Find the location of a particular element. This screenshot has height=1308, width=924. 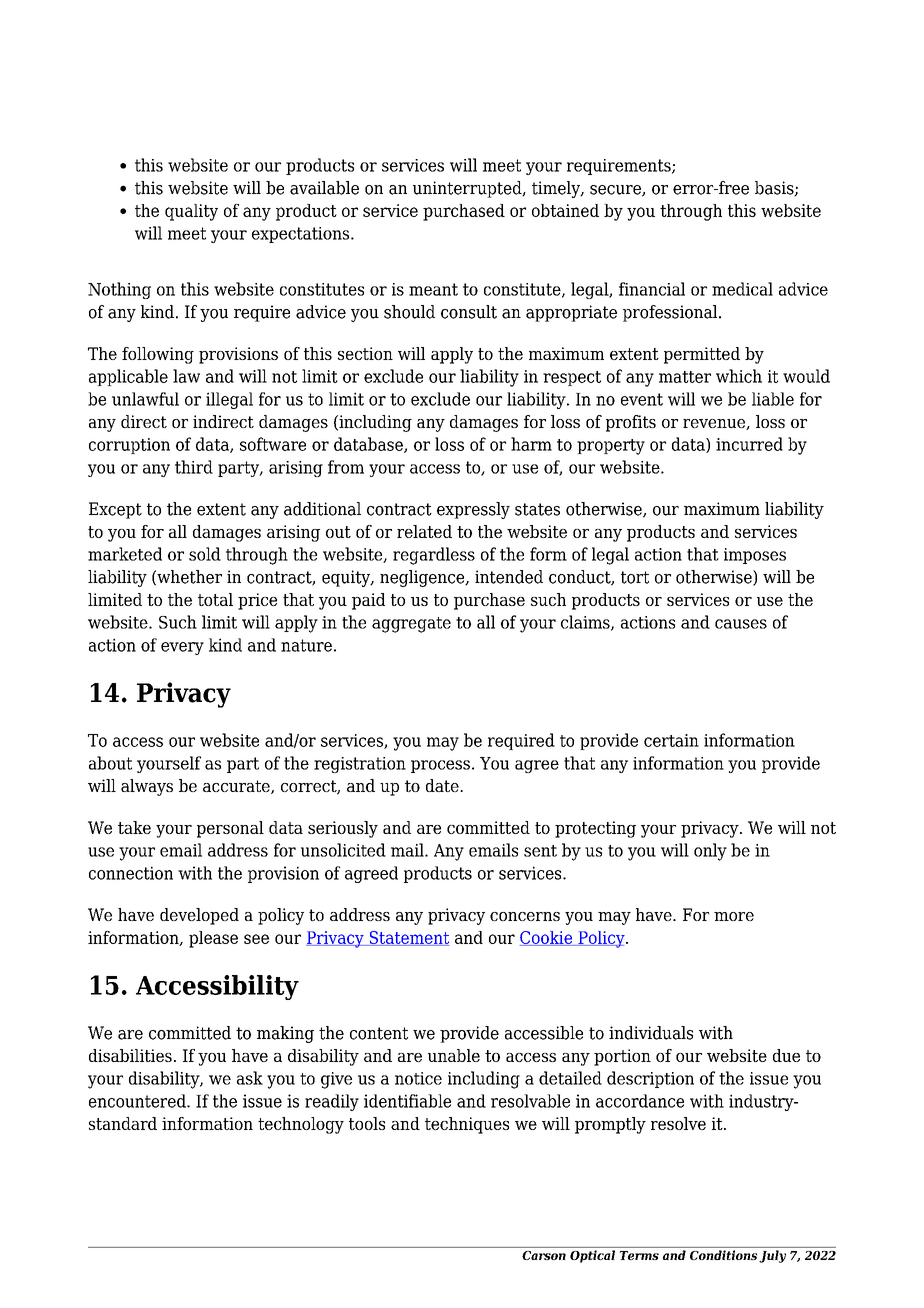

accurate is located at coordinates (237, 787).
